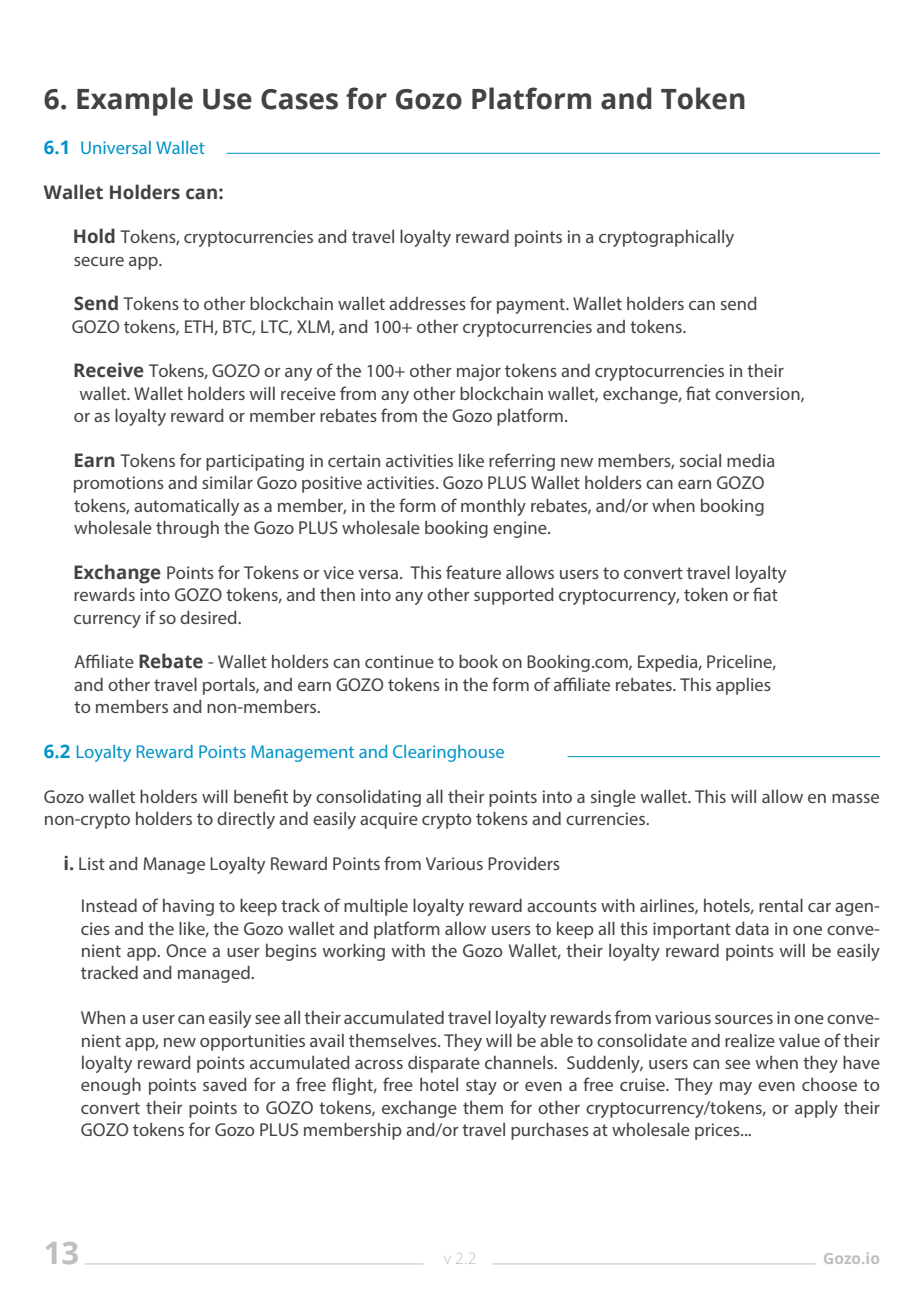  What do you see at coordinates (299, 99) in the screenshot?
I see `Cases` at bounding box center [299, 99].
